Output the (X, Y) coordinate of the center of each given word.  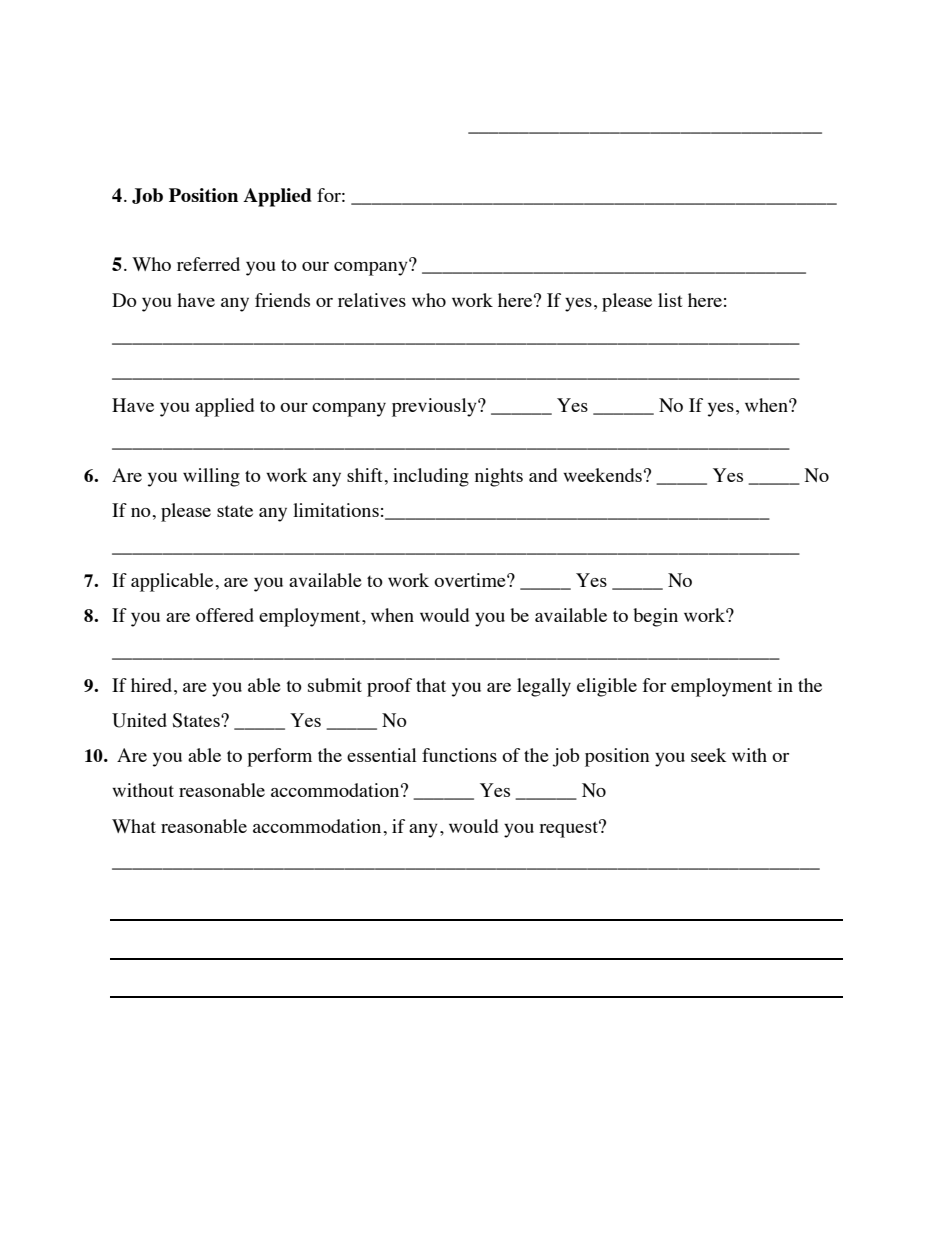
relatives (372, 300)
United (139, 720)
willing (211, 477)
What (134, 826)
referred (208, 264)
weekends (602, 475)
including (431, 477)
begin (655, 617)
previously (435, 407)
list (670, 300)
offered (225, 615)
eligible (607, 687)
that (431, 685)
